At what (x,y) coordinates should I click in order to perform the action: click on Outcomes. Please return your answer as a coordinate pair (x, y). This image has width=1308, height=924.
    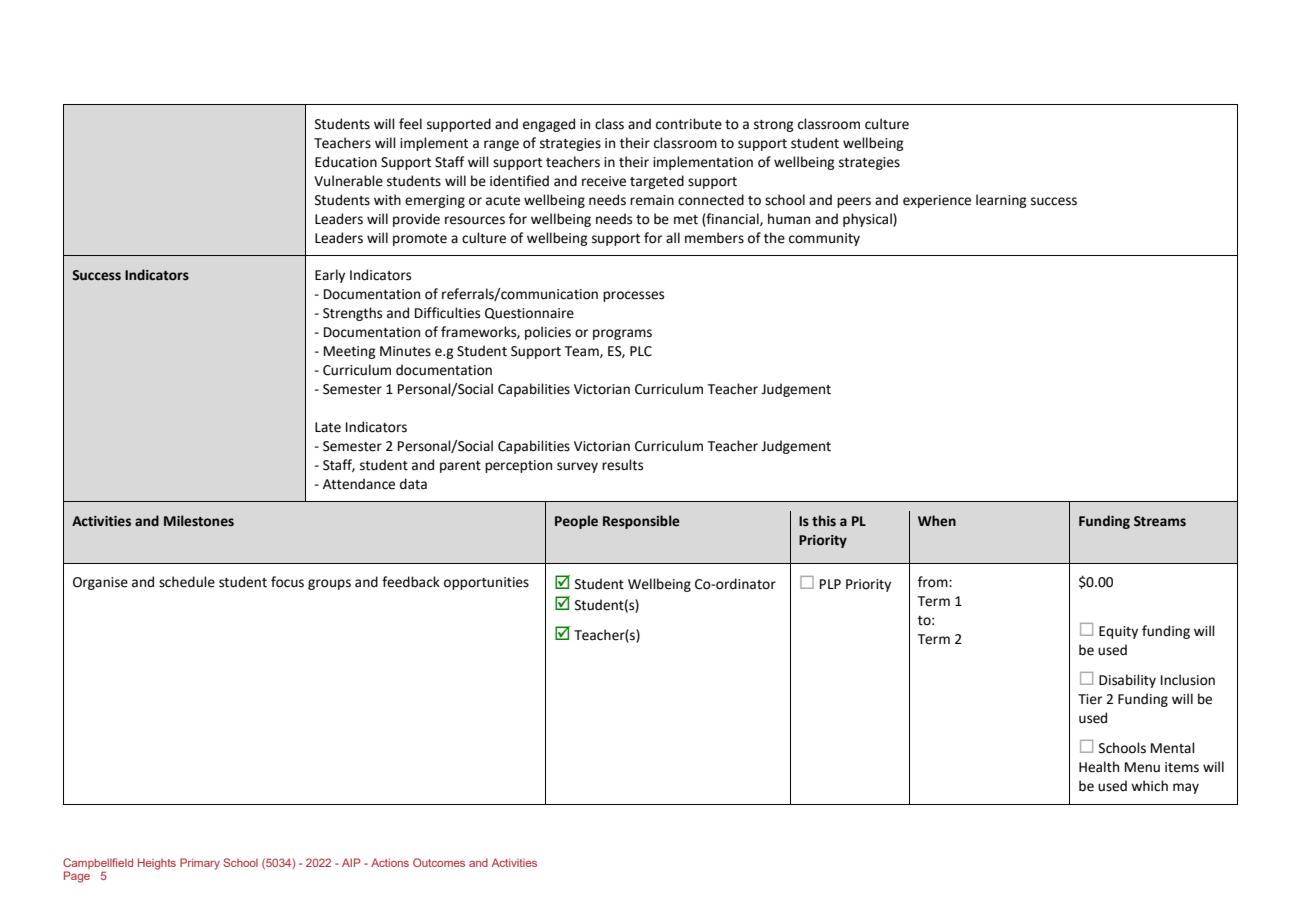
    Looking at the image, I should click on (439, 862).
